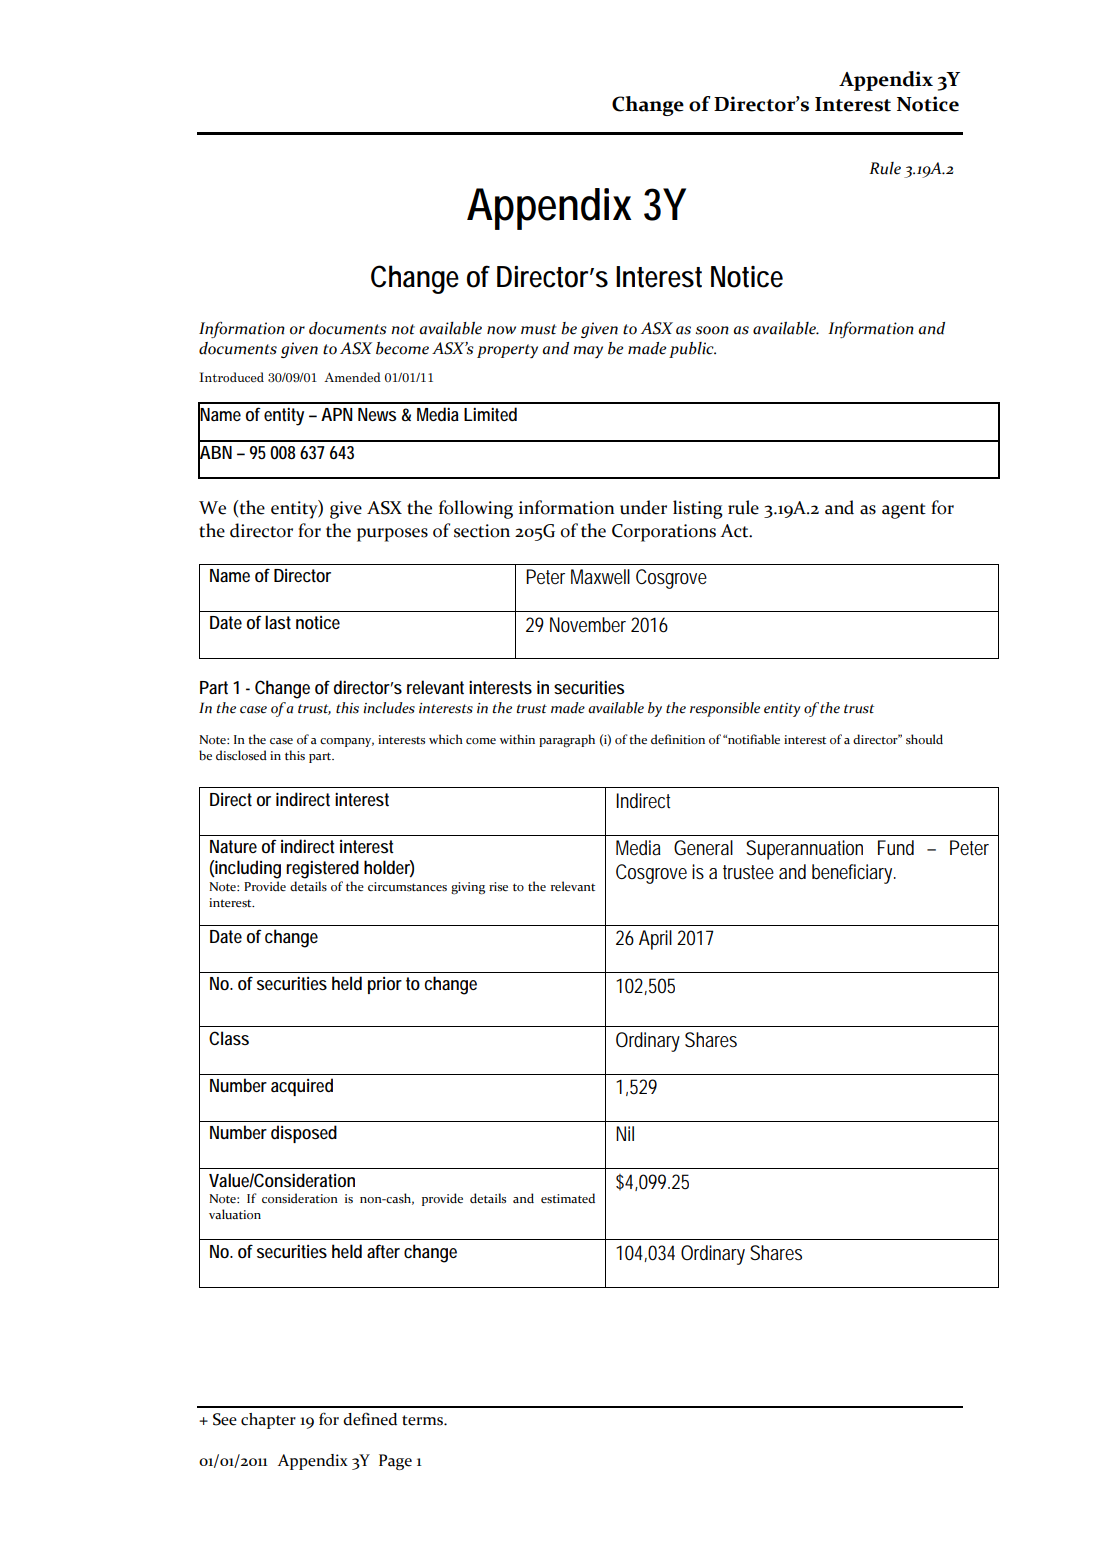  Describe the element at coordinates (539, 329) in the image. I see `must` at that location.
